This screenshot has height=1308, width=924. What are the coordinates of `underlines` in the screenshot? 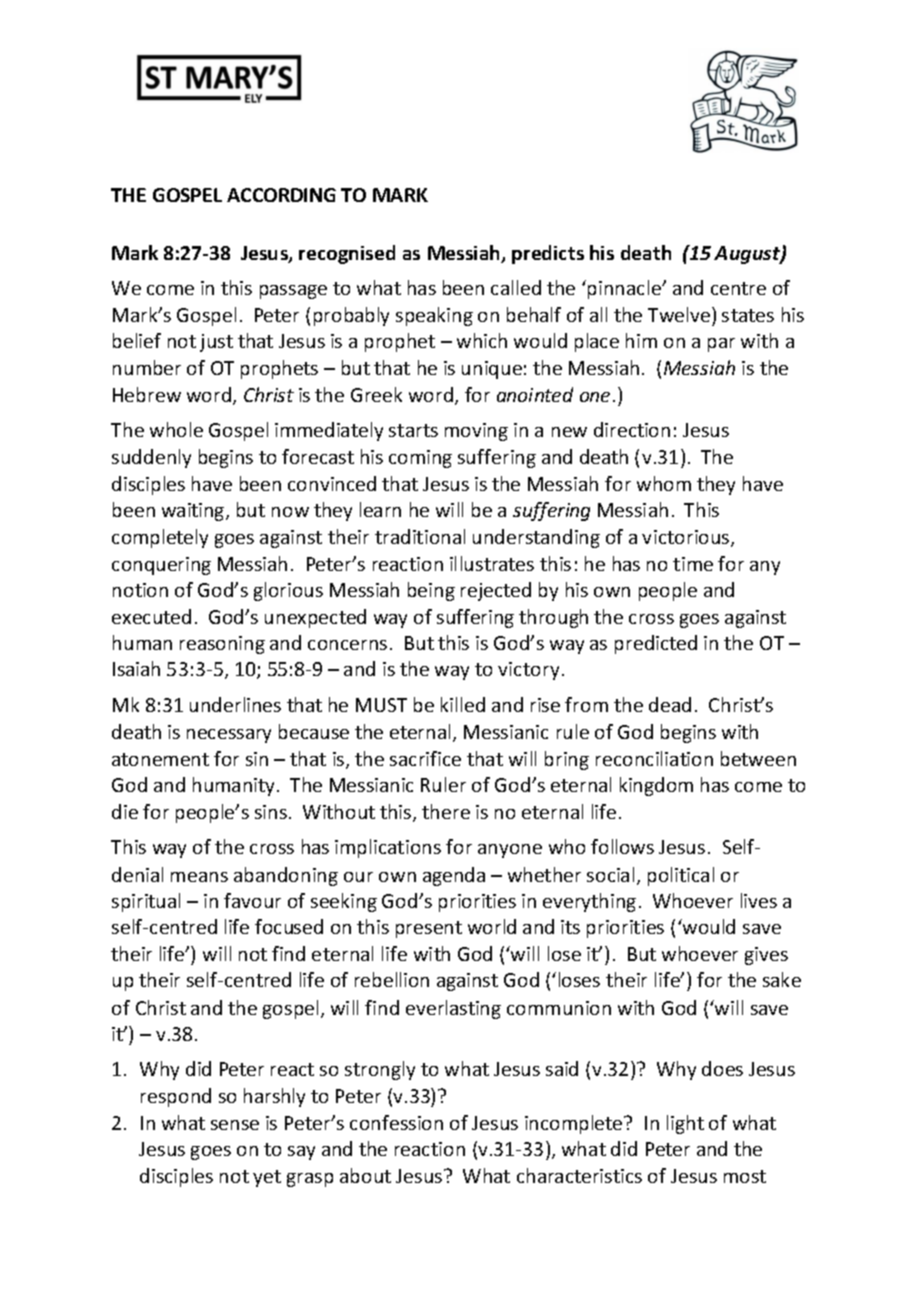 It's located at (235, 704).
